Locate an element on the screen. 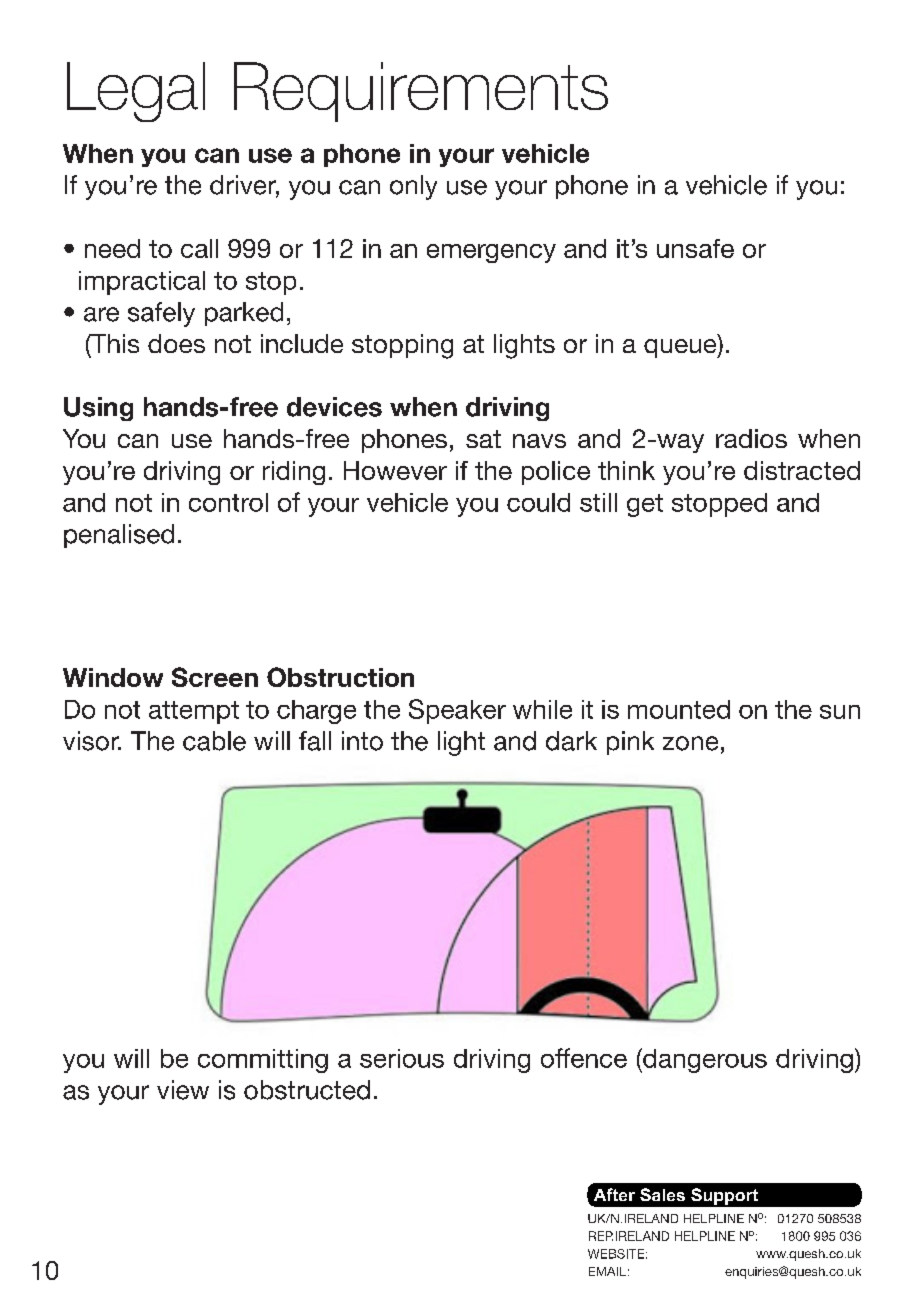 The width and height of the screenshot is (924, 1311). cable is located at coordinates (214, 741).
